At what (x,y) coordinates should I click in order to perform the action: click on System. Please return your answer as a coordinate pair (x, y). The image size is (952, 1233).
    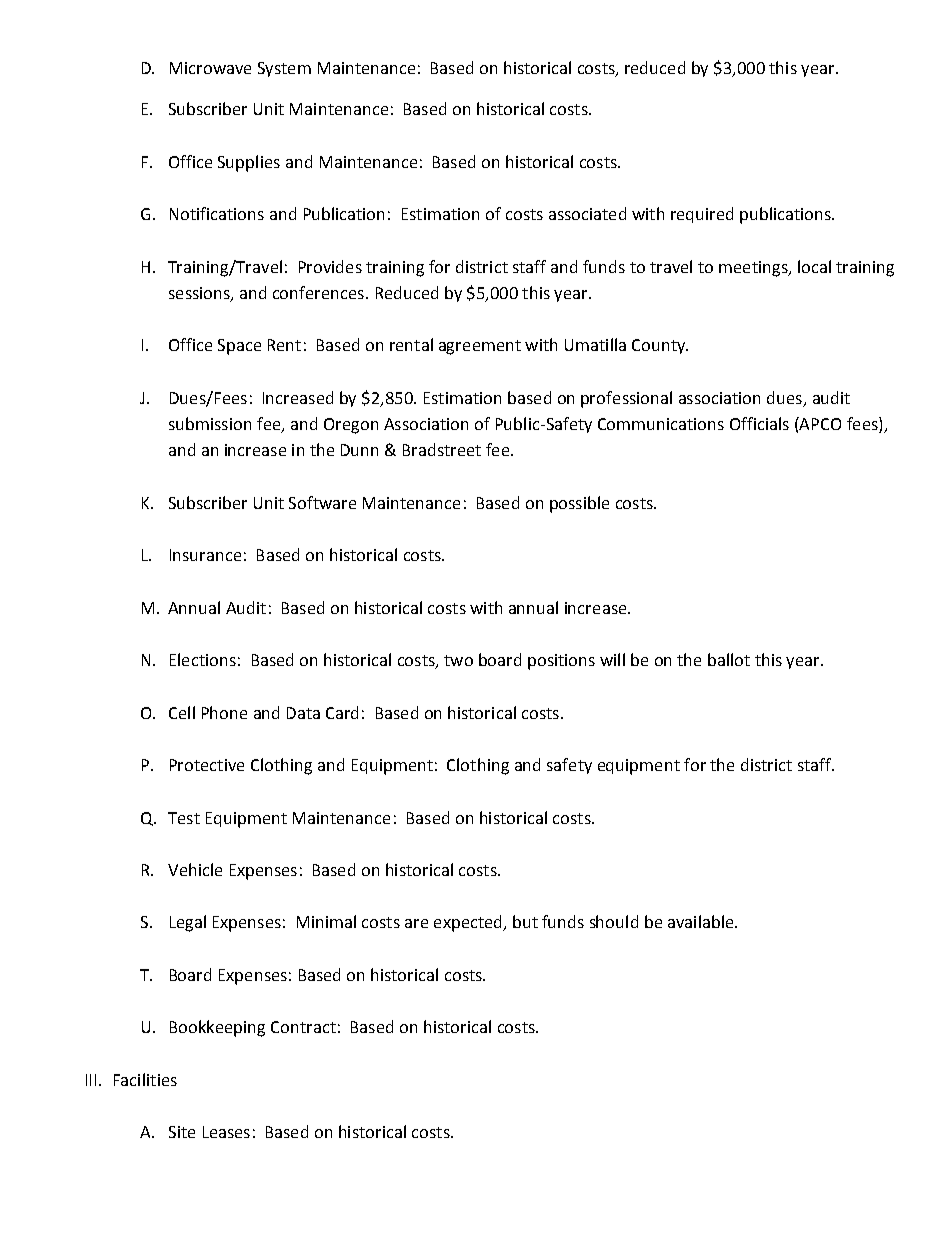
    Looking at the image, I should click on (284, 69).
